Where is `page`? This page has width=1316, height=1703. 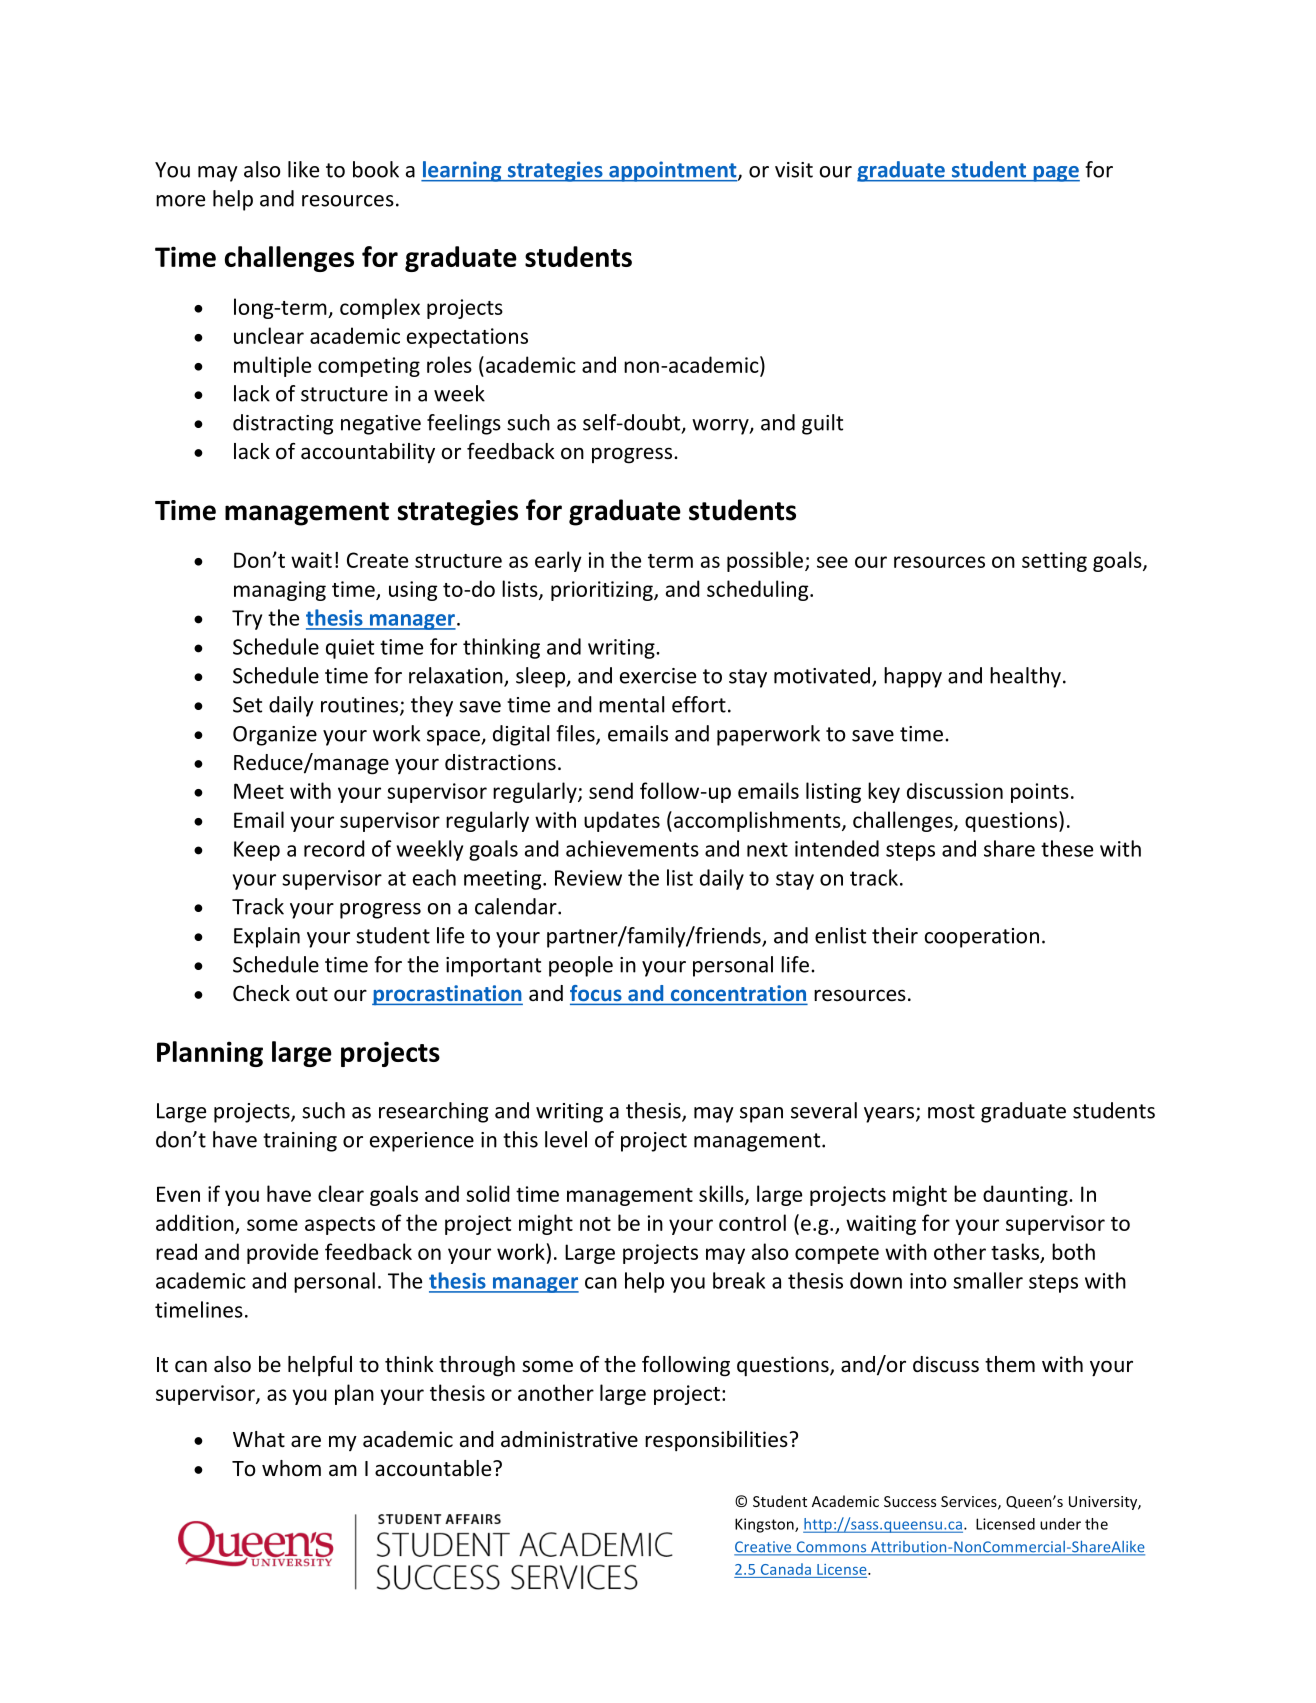 page is located at coordinates (1055, 174).
